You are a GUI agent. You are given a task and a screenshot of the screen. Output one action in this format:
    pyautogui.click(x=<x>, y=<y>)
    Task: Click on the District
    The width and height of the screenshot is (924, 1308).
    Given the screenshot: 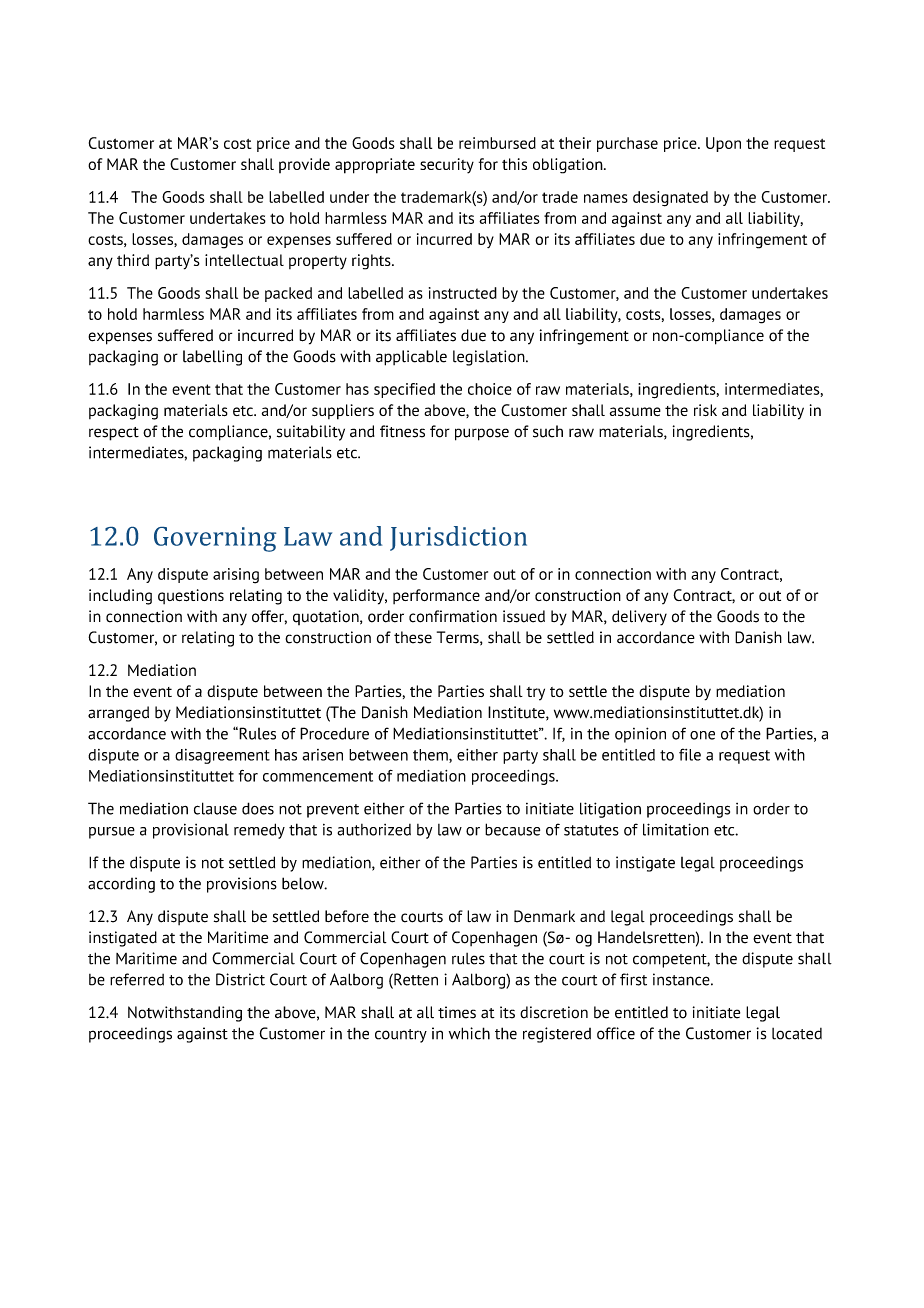 What is the action you would take?
    pyautogui.click(x=240, y=979)
